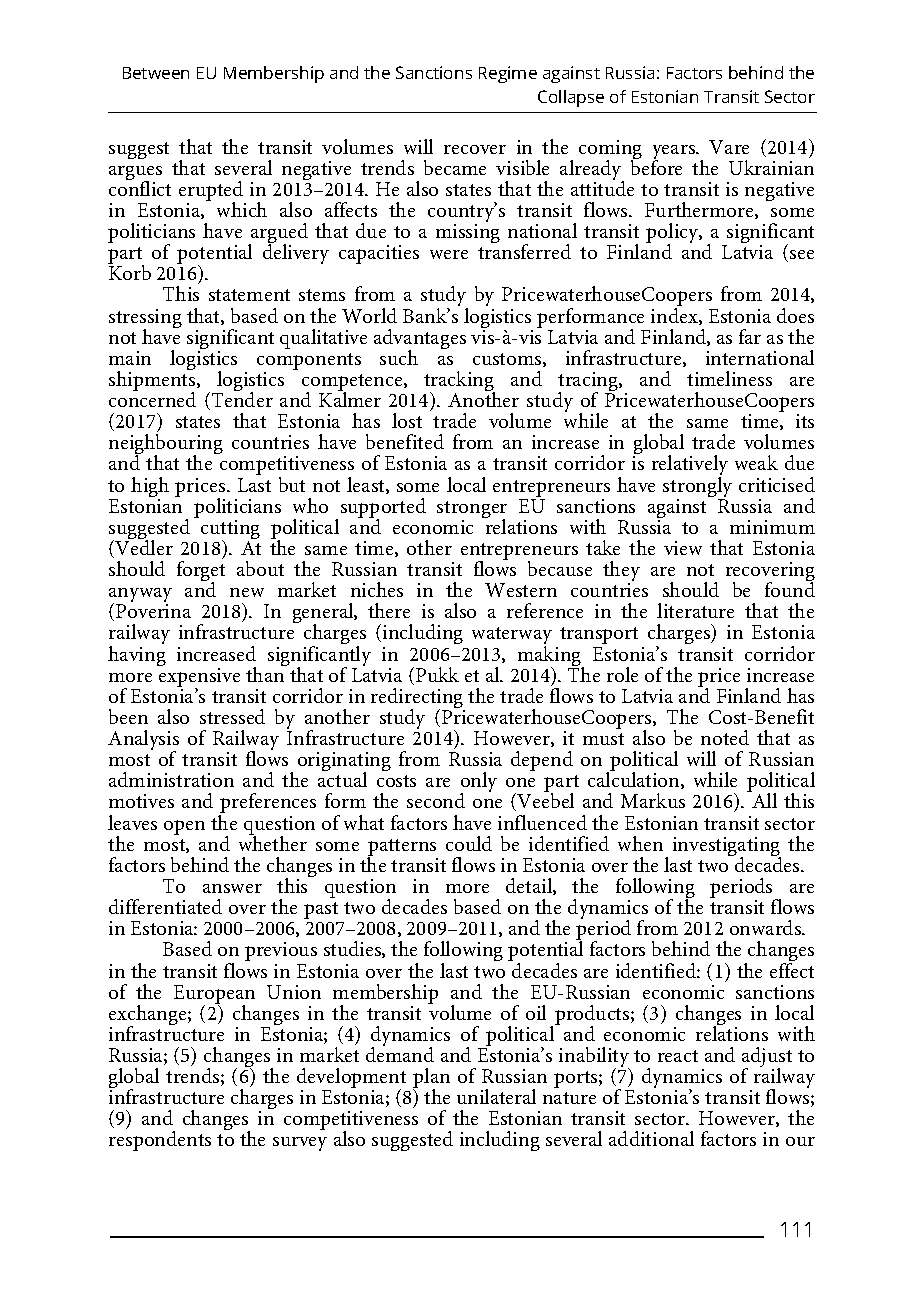 This image has height=1307, width=924. I want to click on new, so click(247, 592).
